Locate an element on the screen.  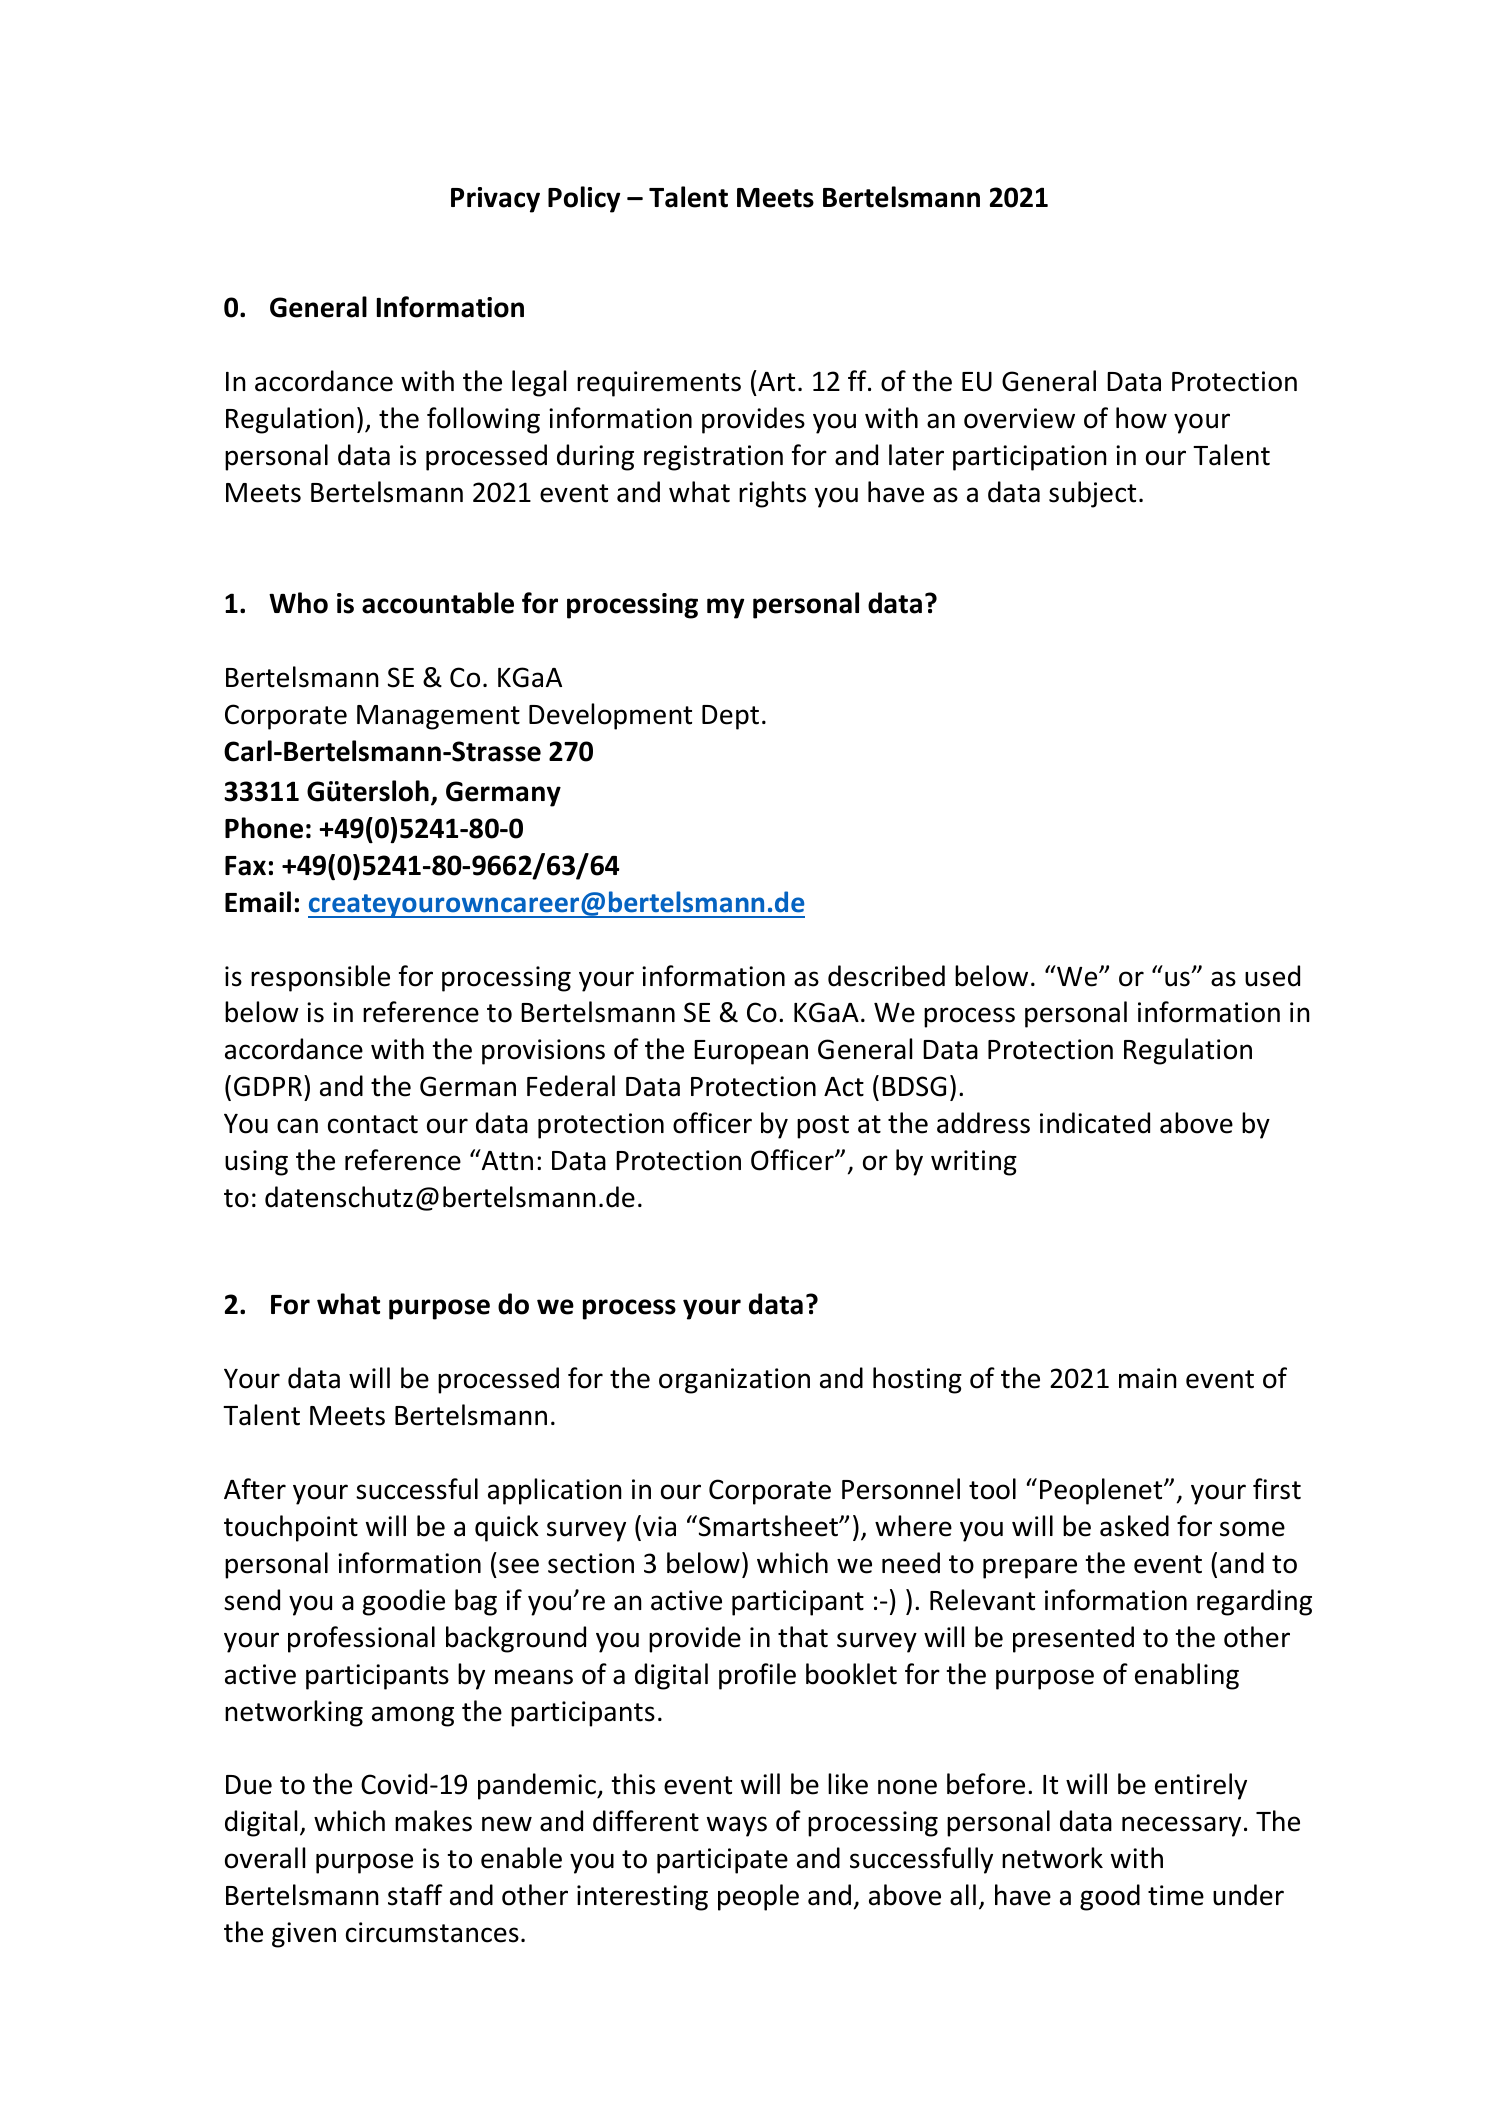
time is located at coordinates (1176, 1895).
